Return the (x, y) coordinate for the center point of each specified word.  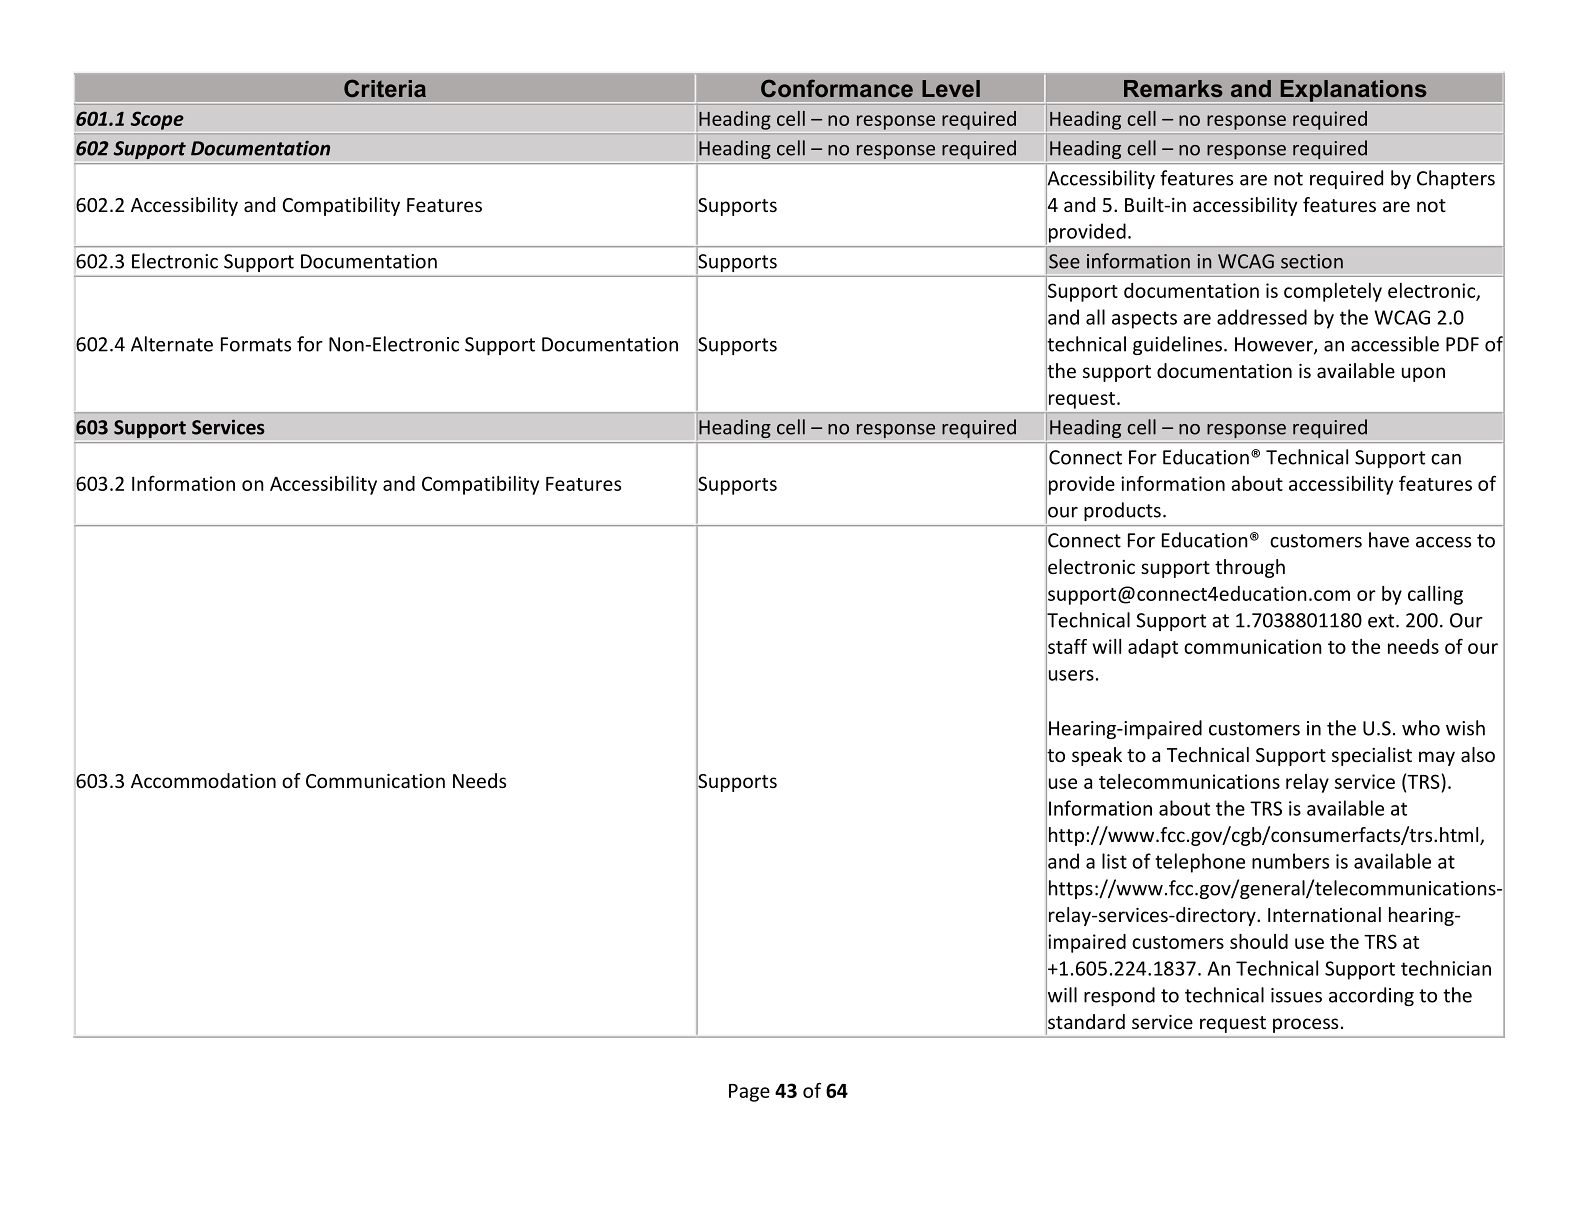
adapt (1153, 648)
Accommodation (203, 780)
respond (1119, 996)
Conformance (837, 88)
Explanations (1353, 91)
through (1250, 568)
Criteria (385, 88)
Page (749, 1093)
